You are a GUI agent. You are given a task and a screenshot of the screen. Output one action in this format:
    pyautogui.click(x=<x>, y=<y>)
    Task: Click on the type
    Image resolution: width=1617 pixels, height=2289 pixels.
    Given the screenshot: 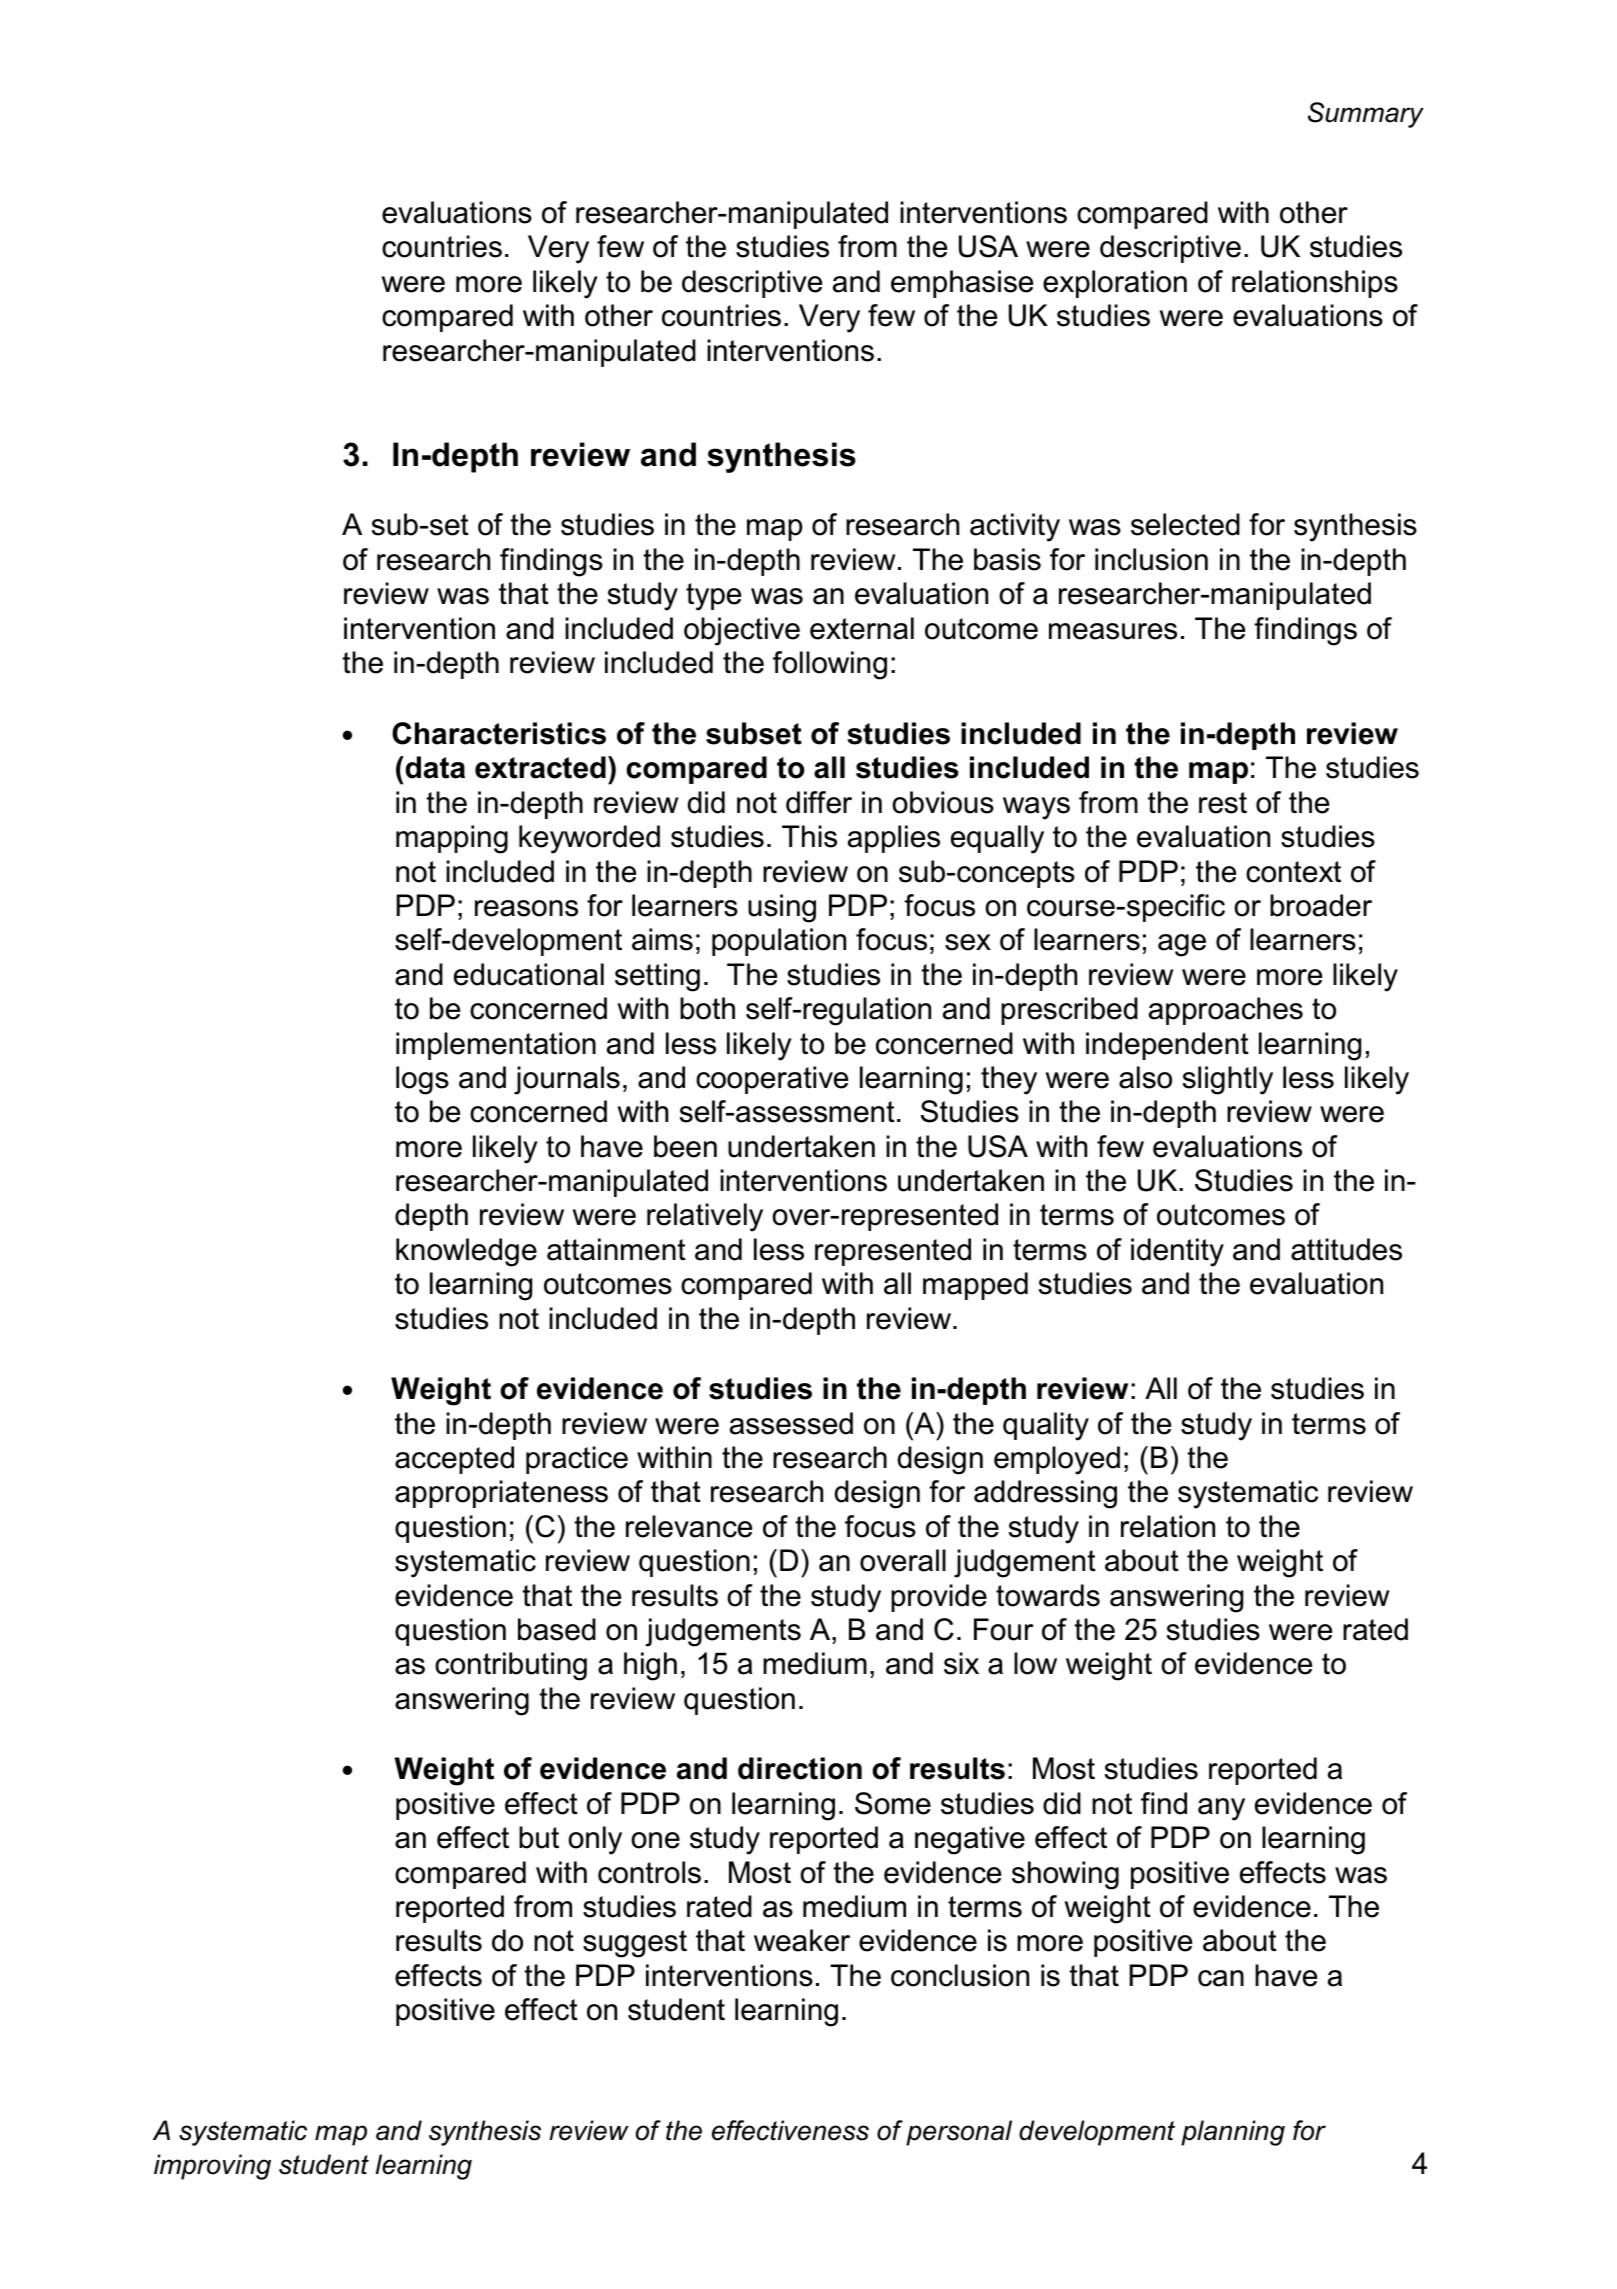 What is the action you would take?
    pyautogui.click(x=713, y=597)
